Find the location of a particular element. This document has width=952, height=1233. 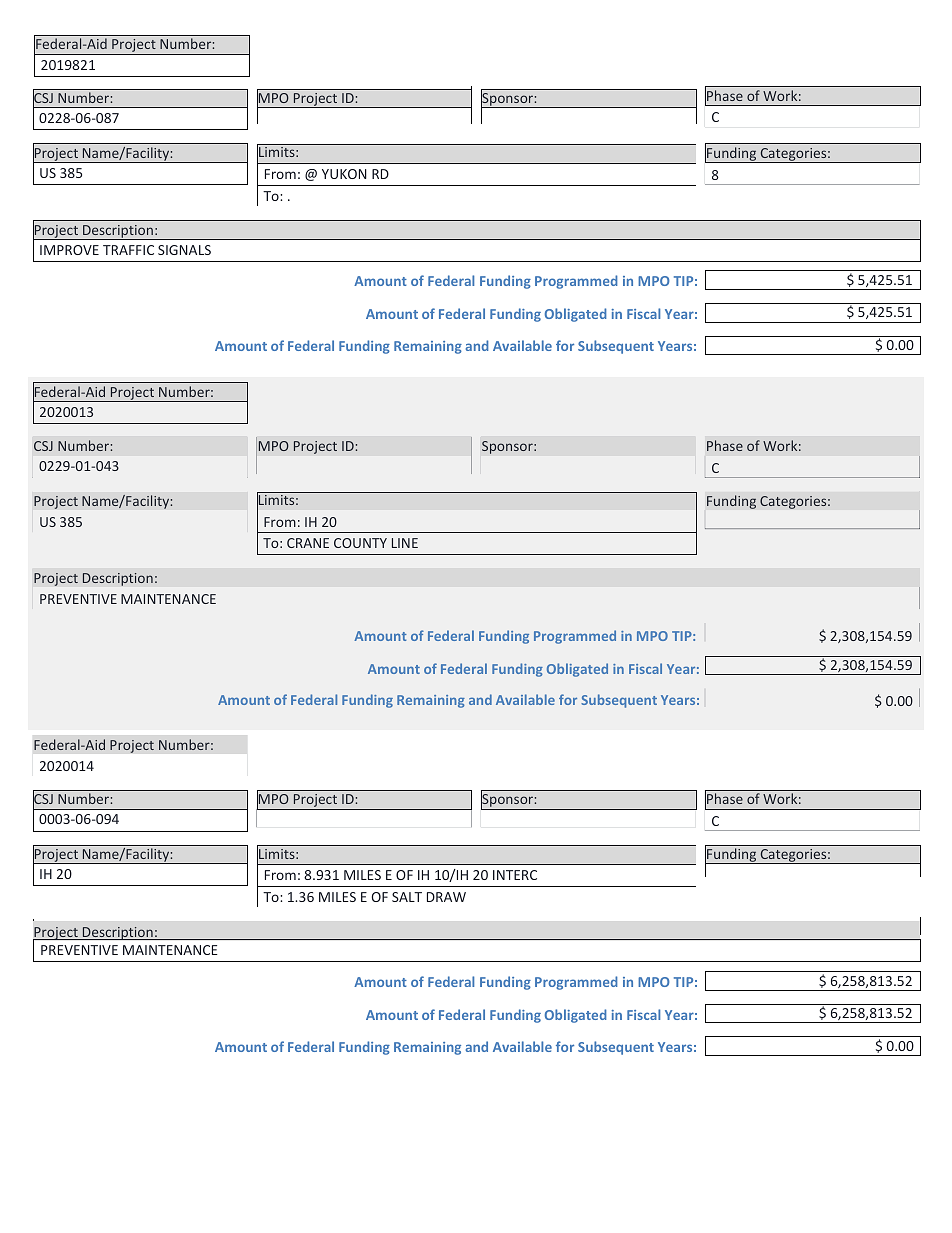

SIGNALS is located at coordinates (184, 250).
